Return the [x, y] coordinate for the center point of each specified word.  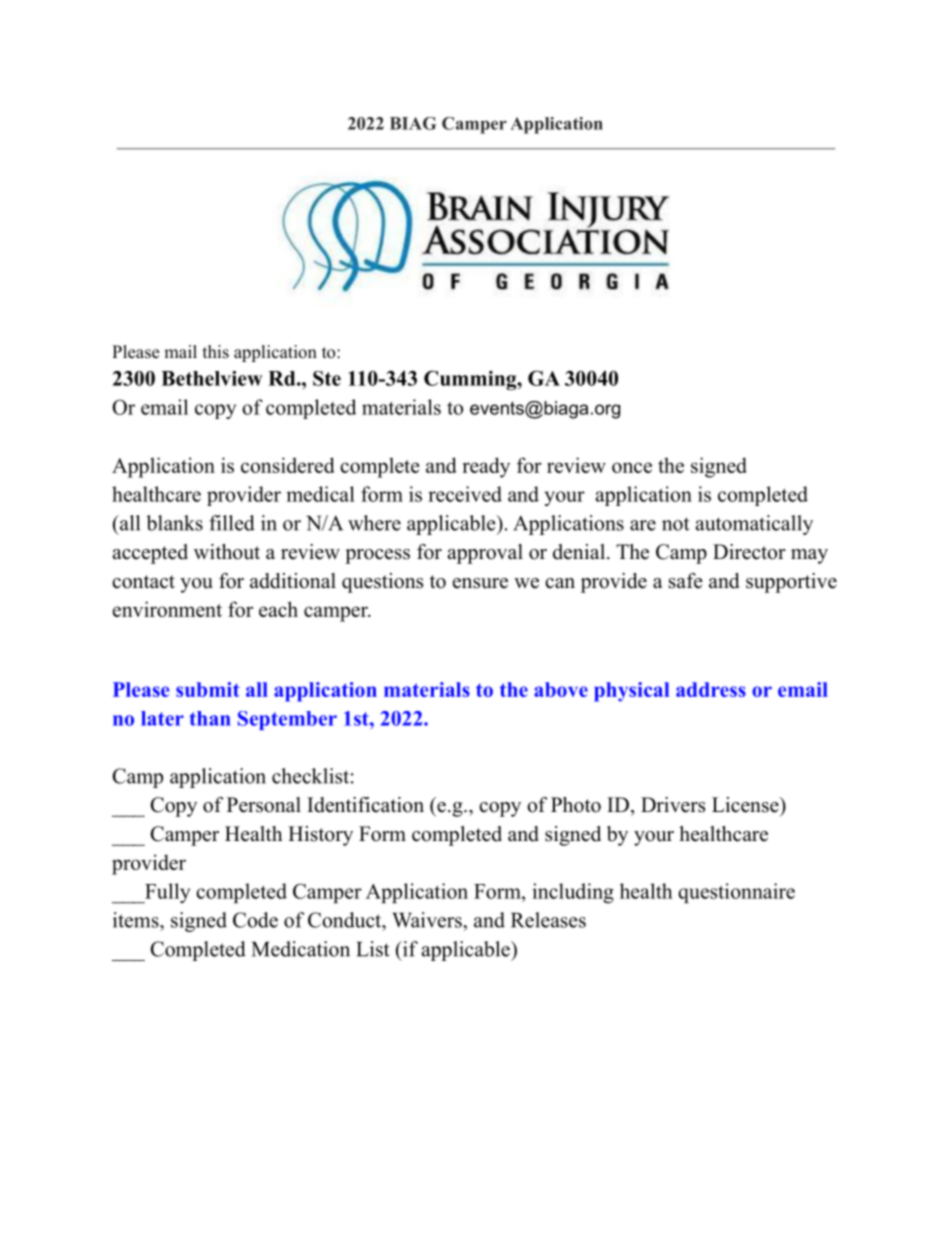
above [561, 689]
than [210, 718]
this [216, 352]
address [711, 689]
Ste [327, 378]
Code [255, 920]
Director [749, 552]
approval [485, 554]
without [227, 552]
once [632, 467]
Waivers [428, 920]
